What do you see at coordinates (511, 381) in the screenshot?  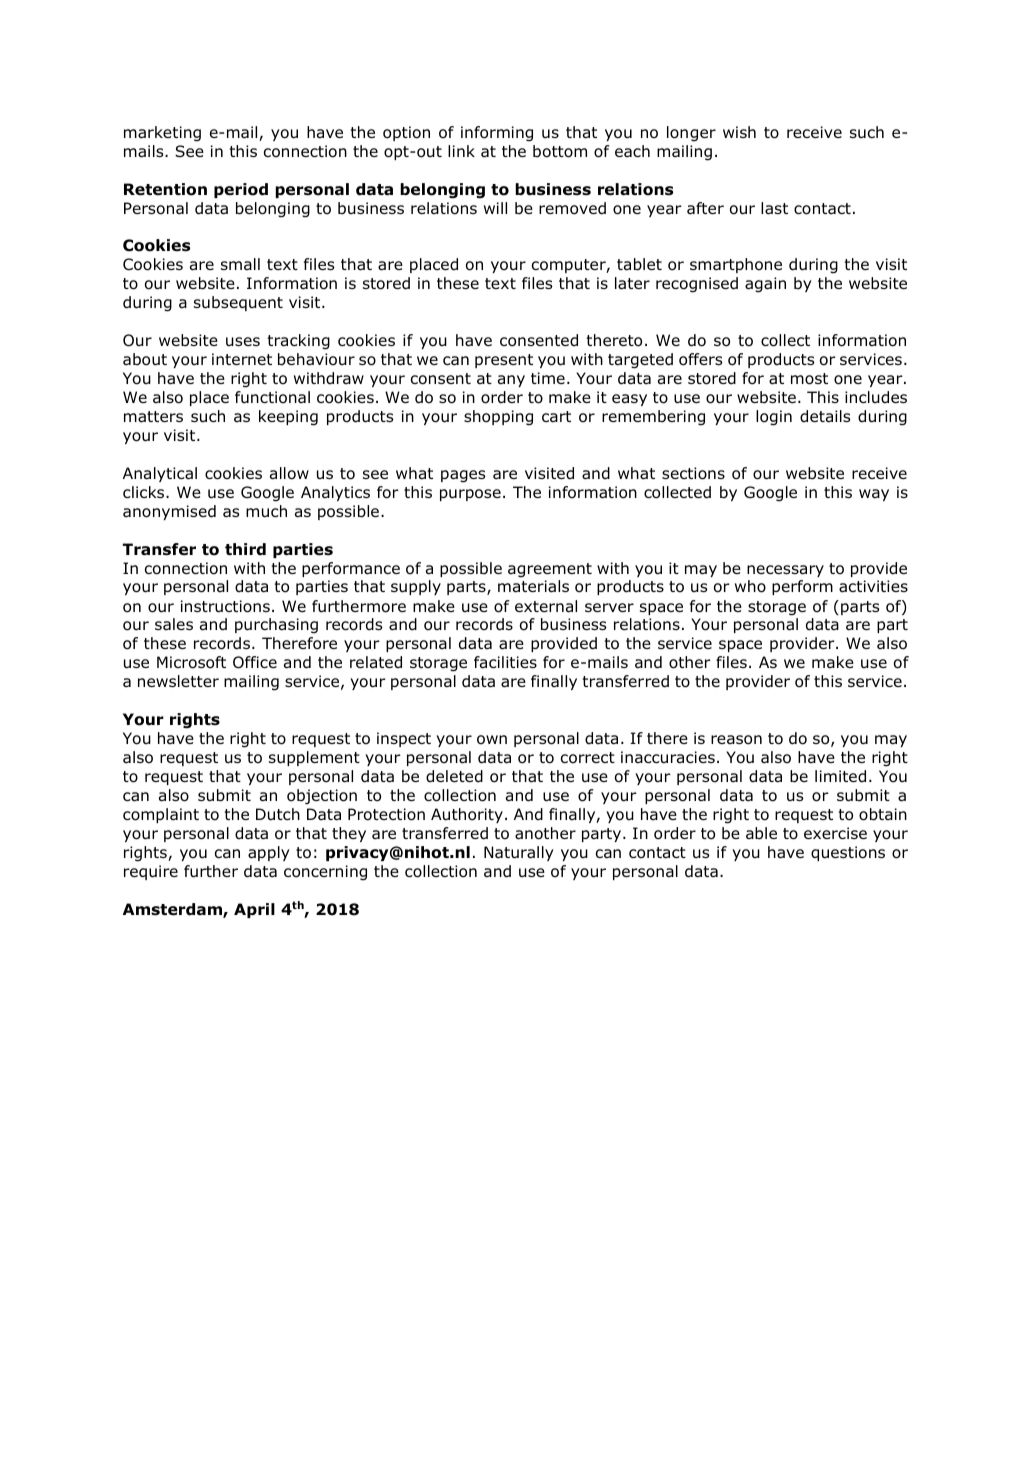 I see `any` at bounding box center [511, 381].
